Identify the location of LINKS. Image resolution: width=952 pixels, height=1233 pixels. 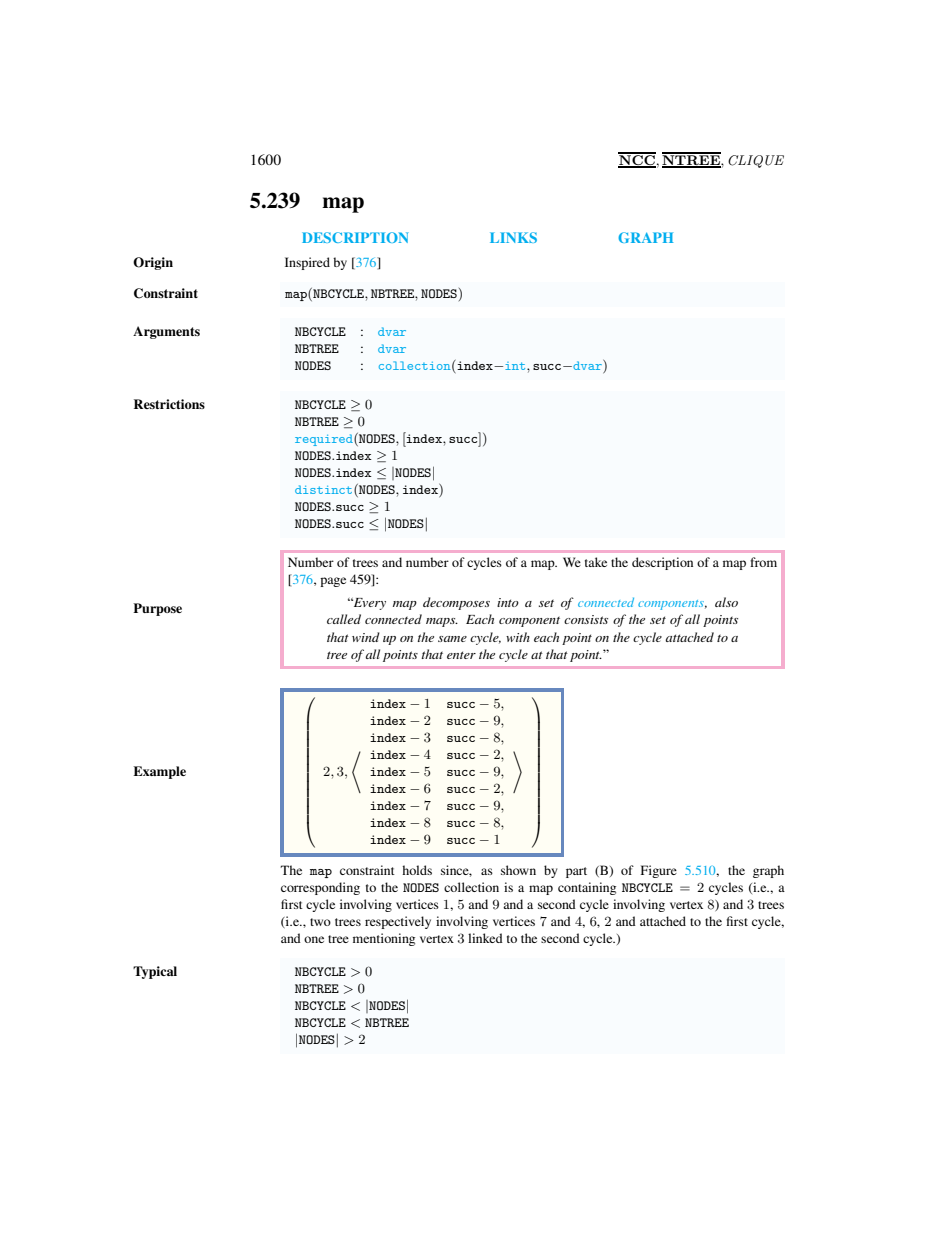
(513, 237).
